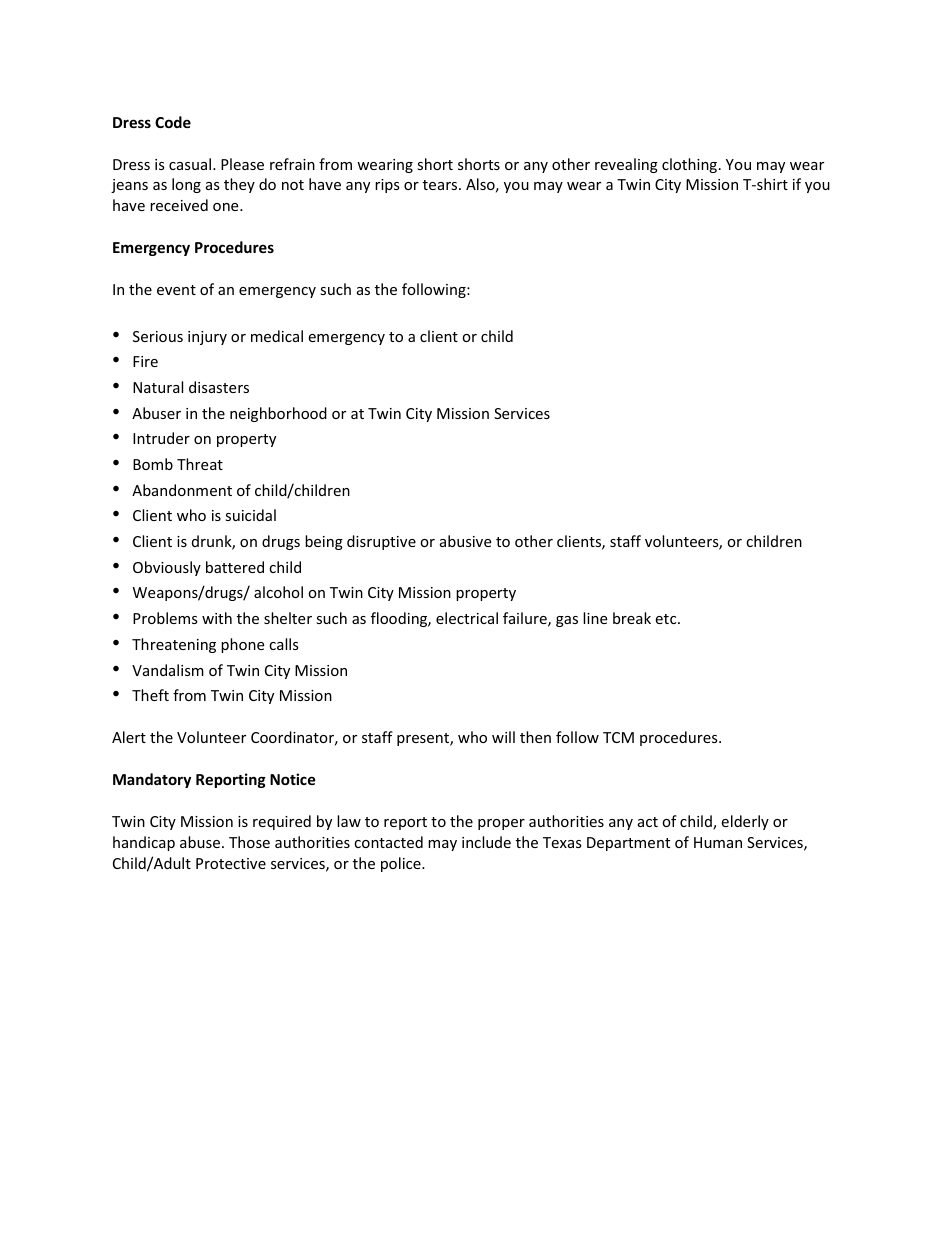  Describe the element at coordinates (441, 185) in the document. I see `tears` at that location.
